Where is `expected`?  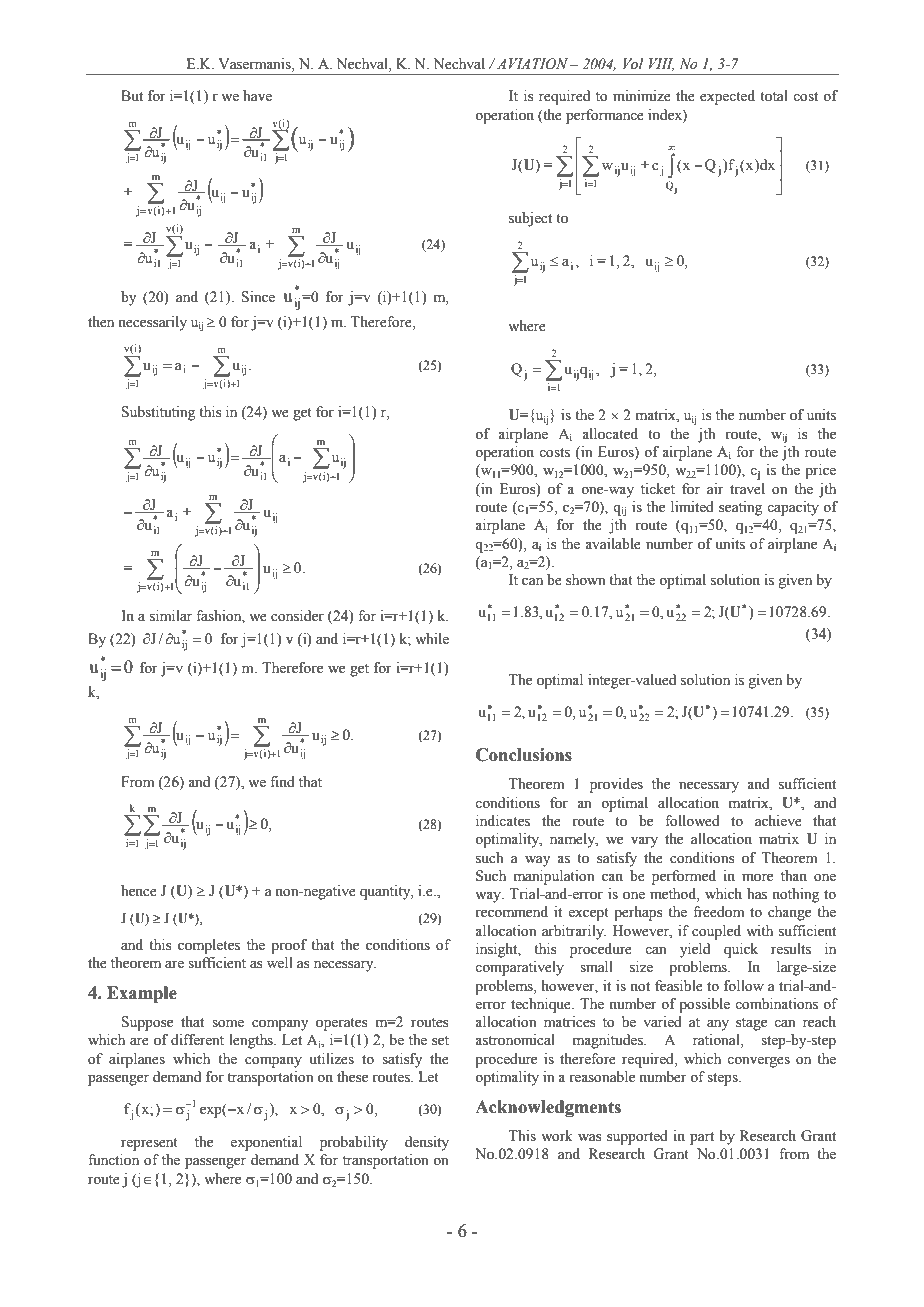
expected is located at coordinates (727, 97).
